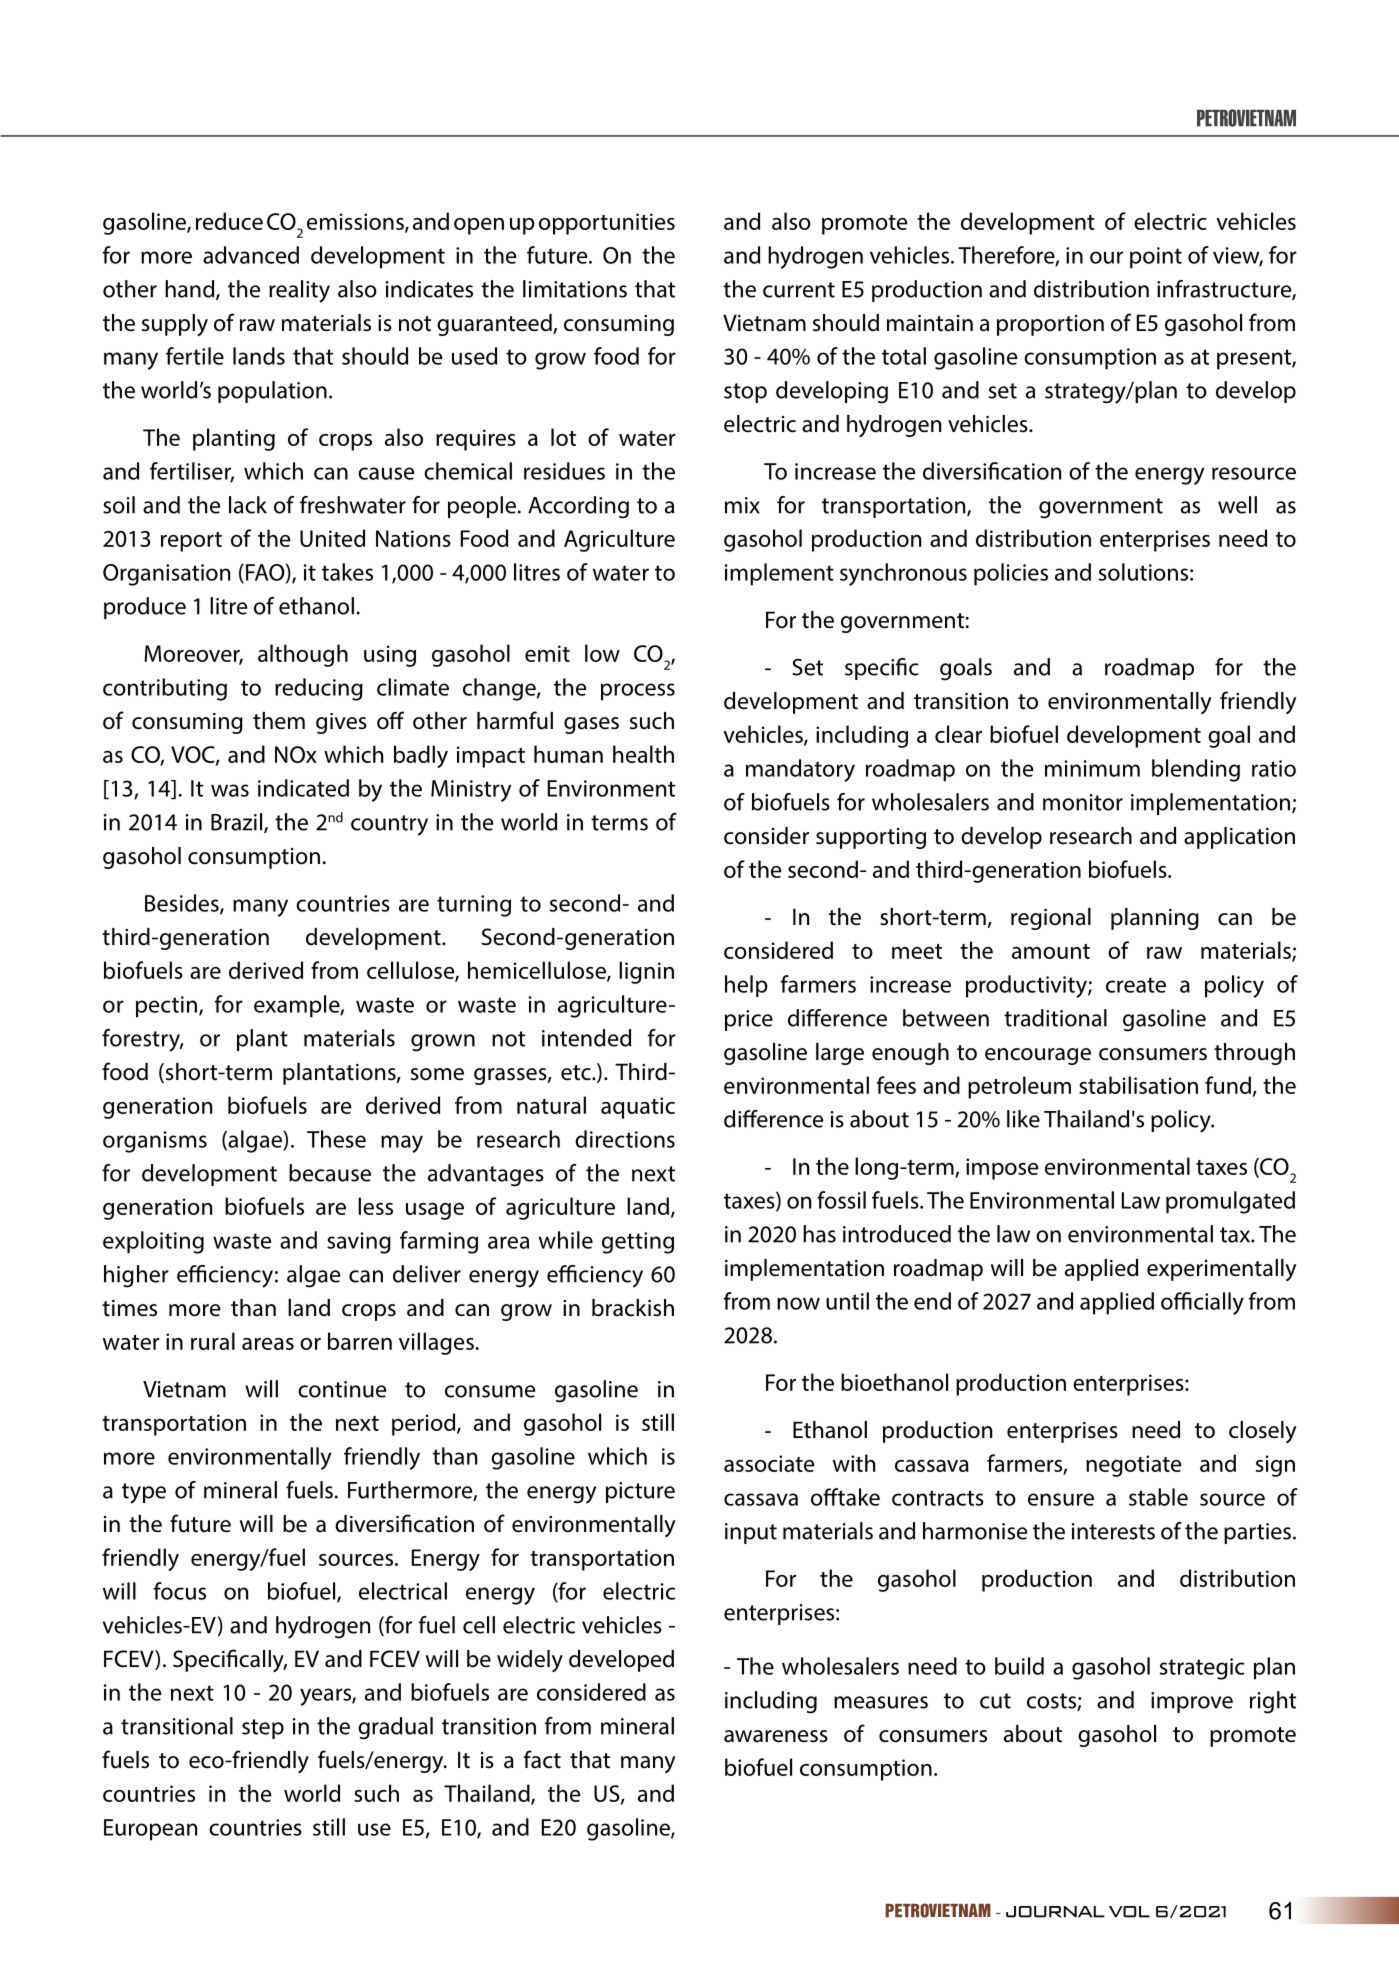  What do you see at coordinates (1156, 258) in the page?
I see `point` at bounding box center [1156, 258].
